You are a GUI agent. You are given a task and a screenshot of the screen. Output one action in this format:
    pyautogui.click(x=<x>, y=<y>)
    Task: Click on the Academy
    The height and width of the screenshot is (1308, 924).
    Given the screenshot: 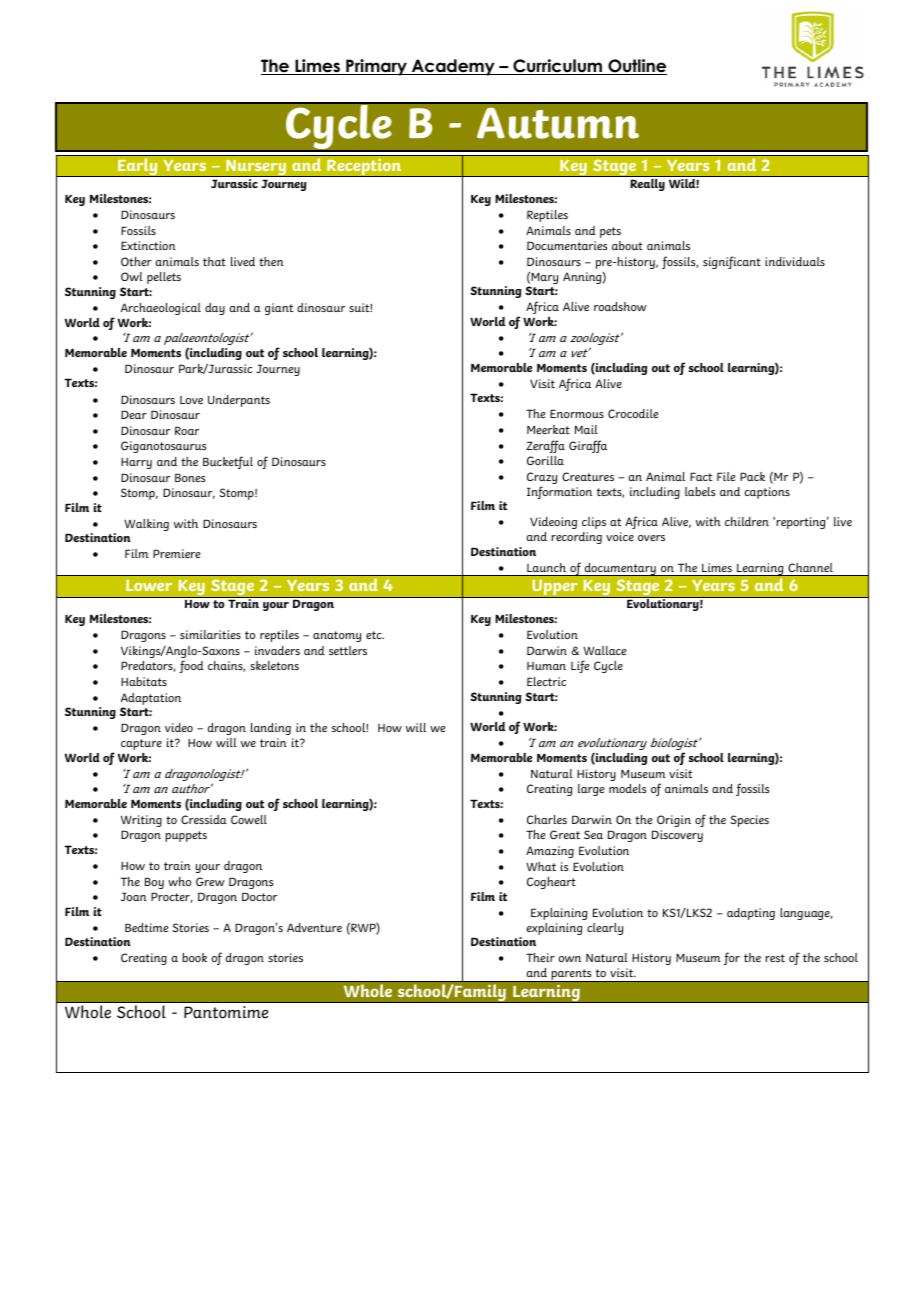 What is the action you would take?
    pyautogui.click(x=453, y=67)
